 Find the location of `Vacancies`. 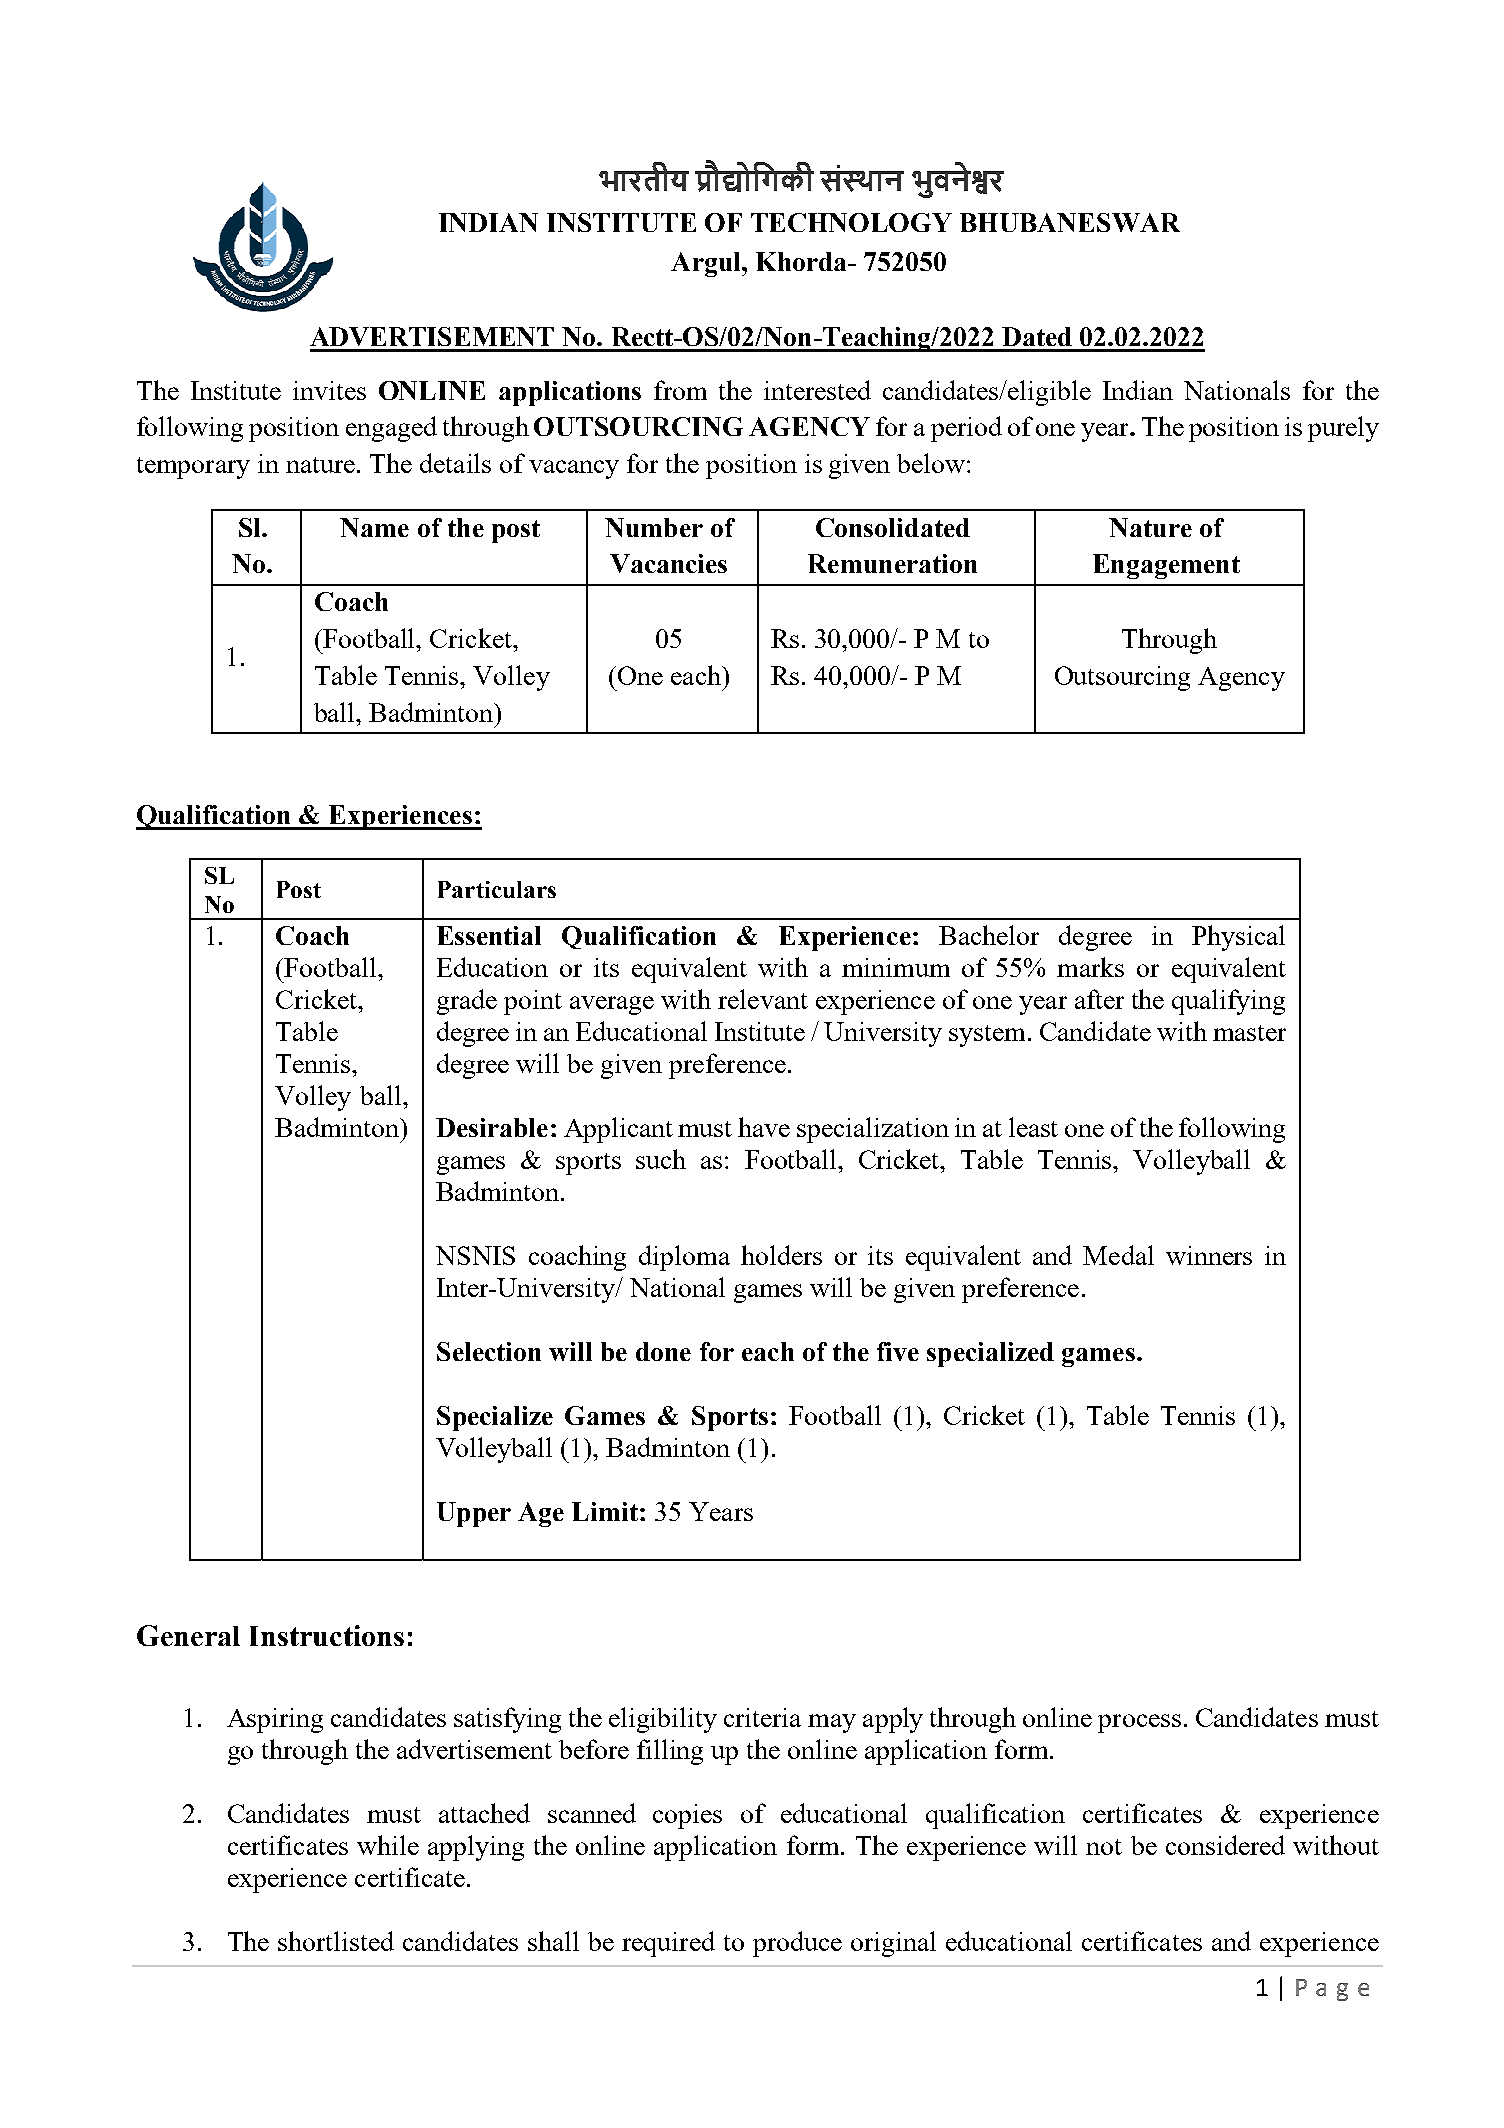

Vacancies is located at coordinates (668, 563).
